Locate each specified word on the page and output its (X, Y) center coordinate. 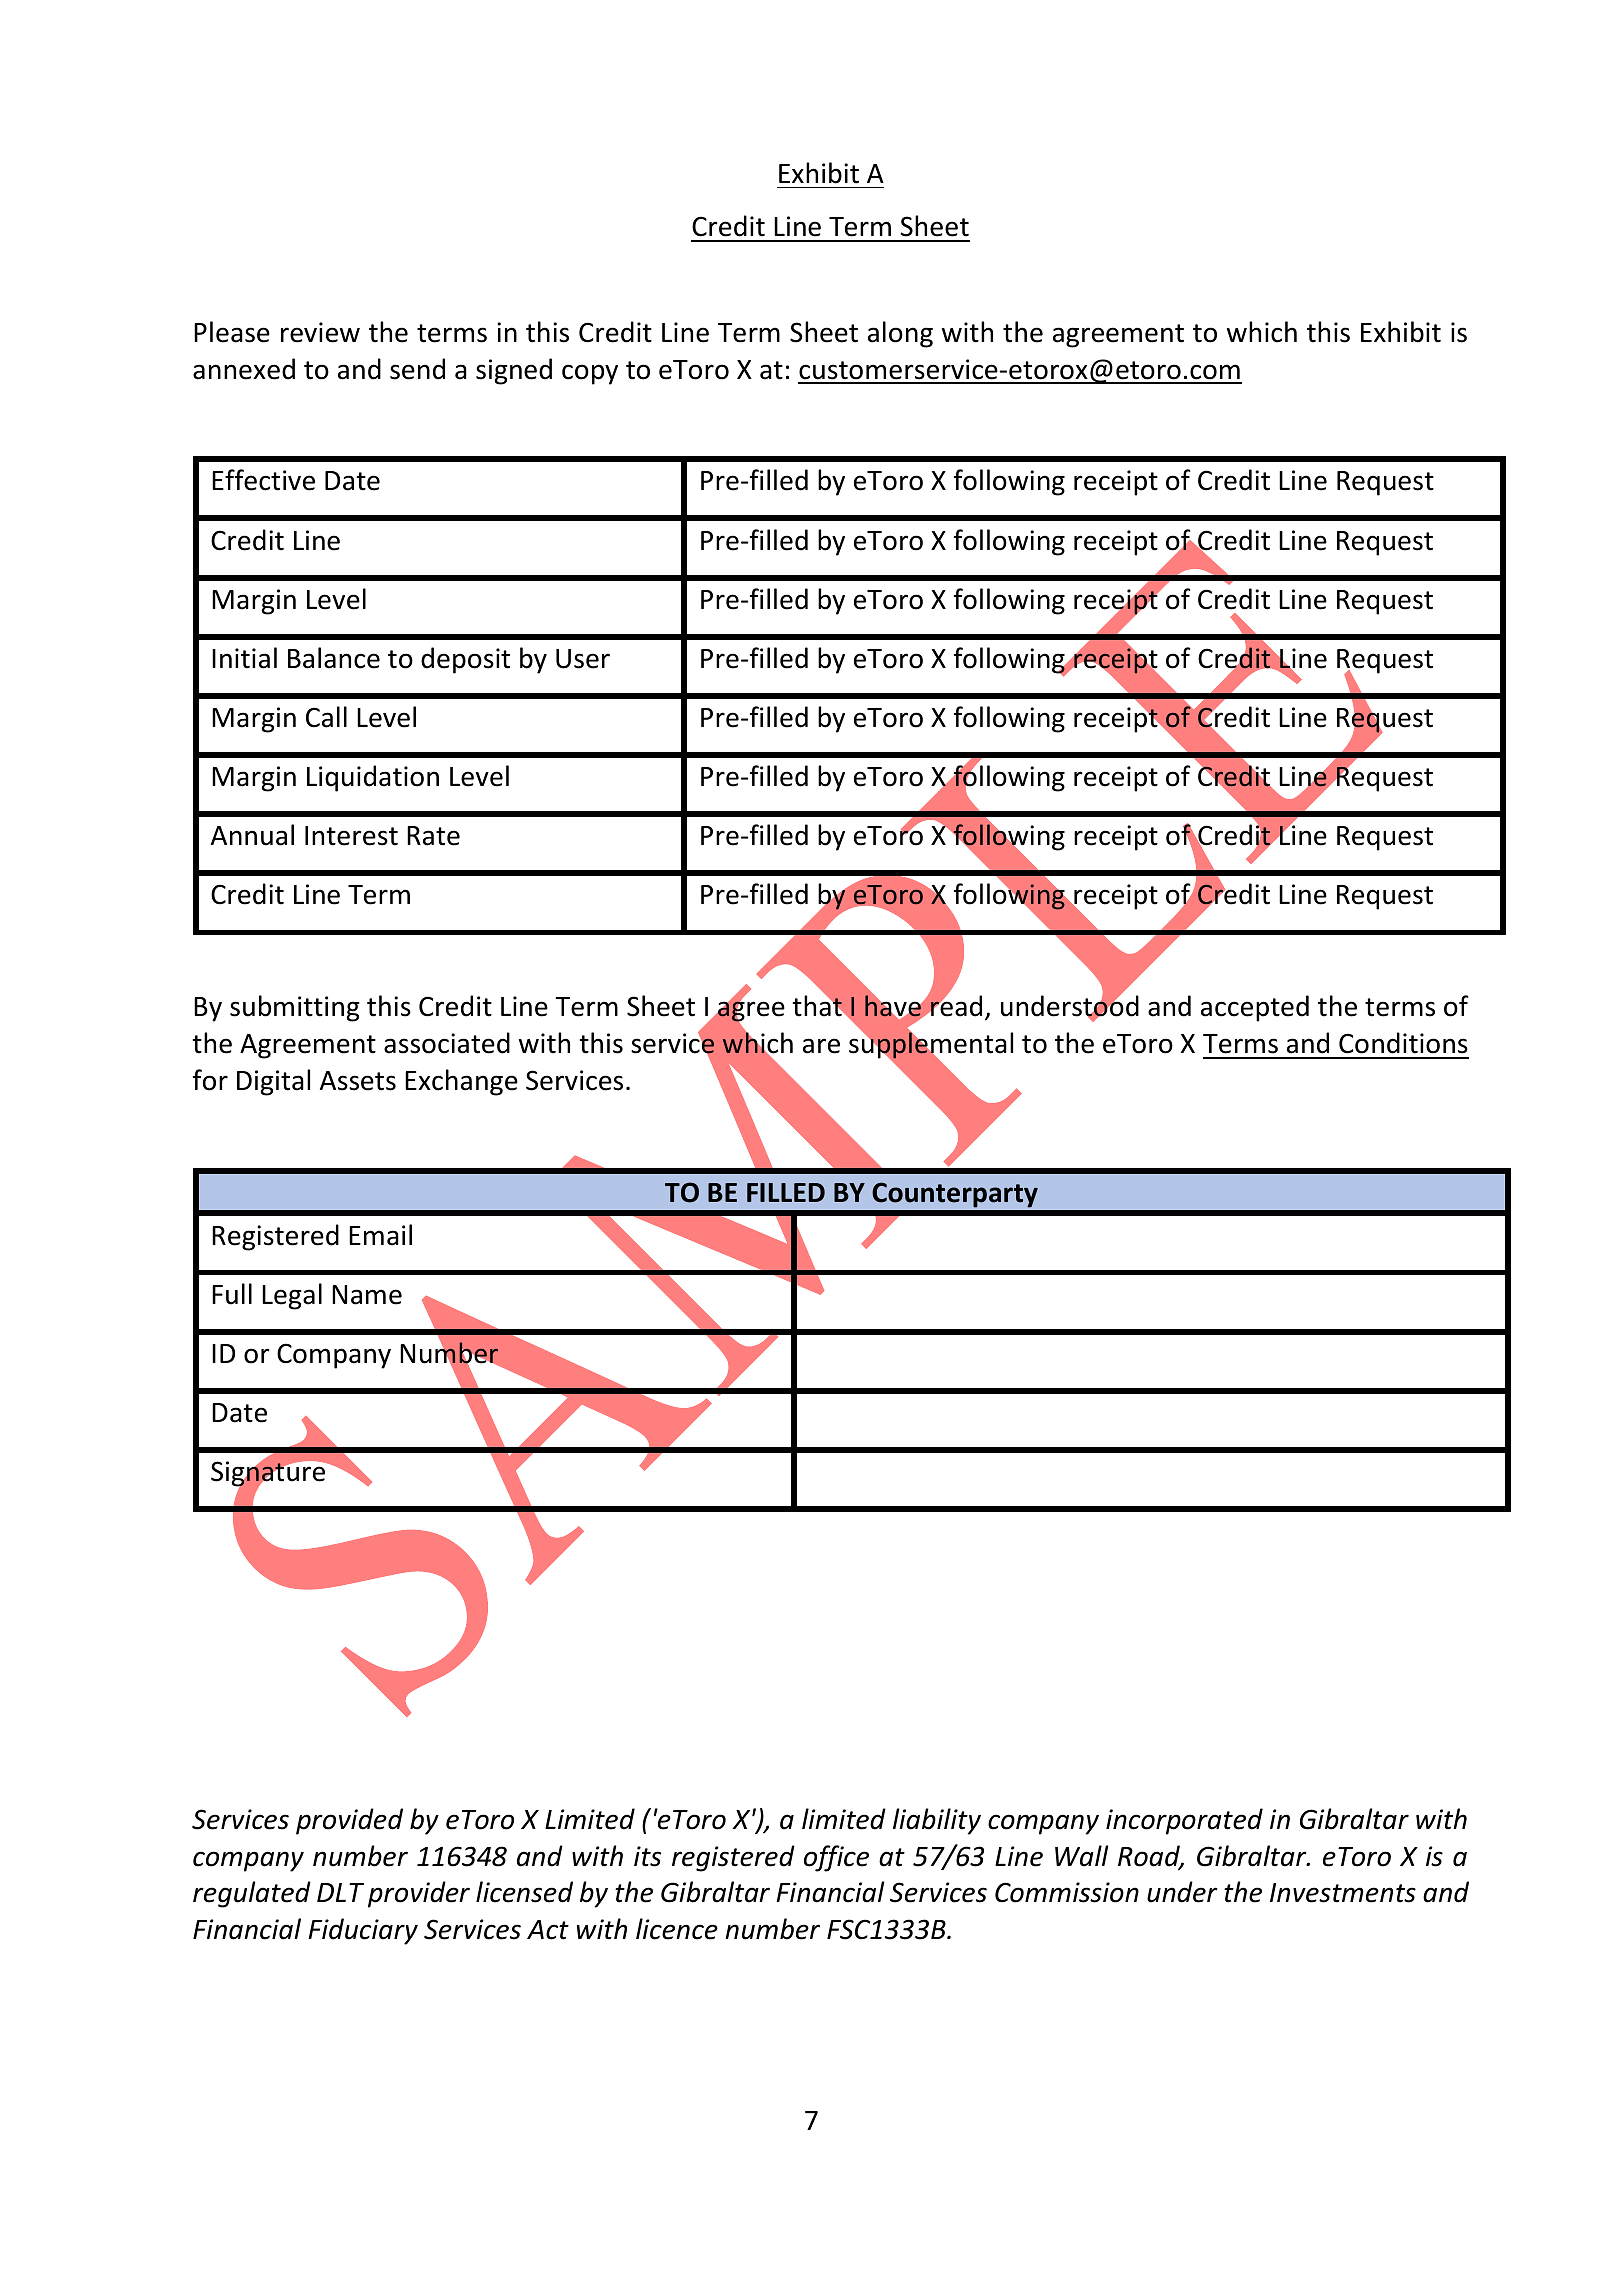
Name (367, 1295)
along (900, 334)
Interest (351, 836)
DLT (340, 1892)
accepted (1255, 1008)
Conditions (1403, 1043)
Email (380, 1235)
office (836, 1858)
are (821, 1046)
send (417, 369)
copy (590, 374)
